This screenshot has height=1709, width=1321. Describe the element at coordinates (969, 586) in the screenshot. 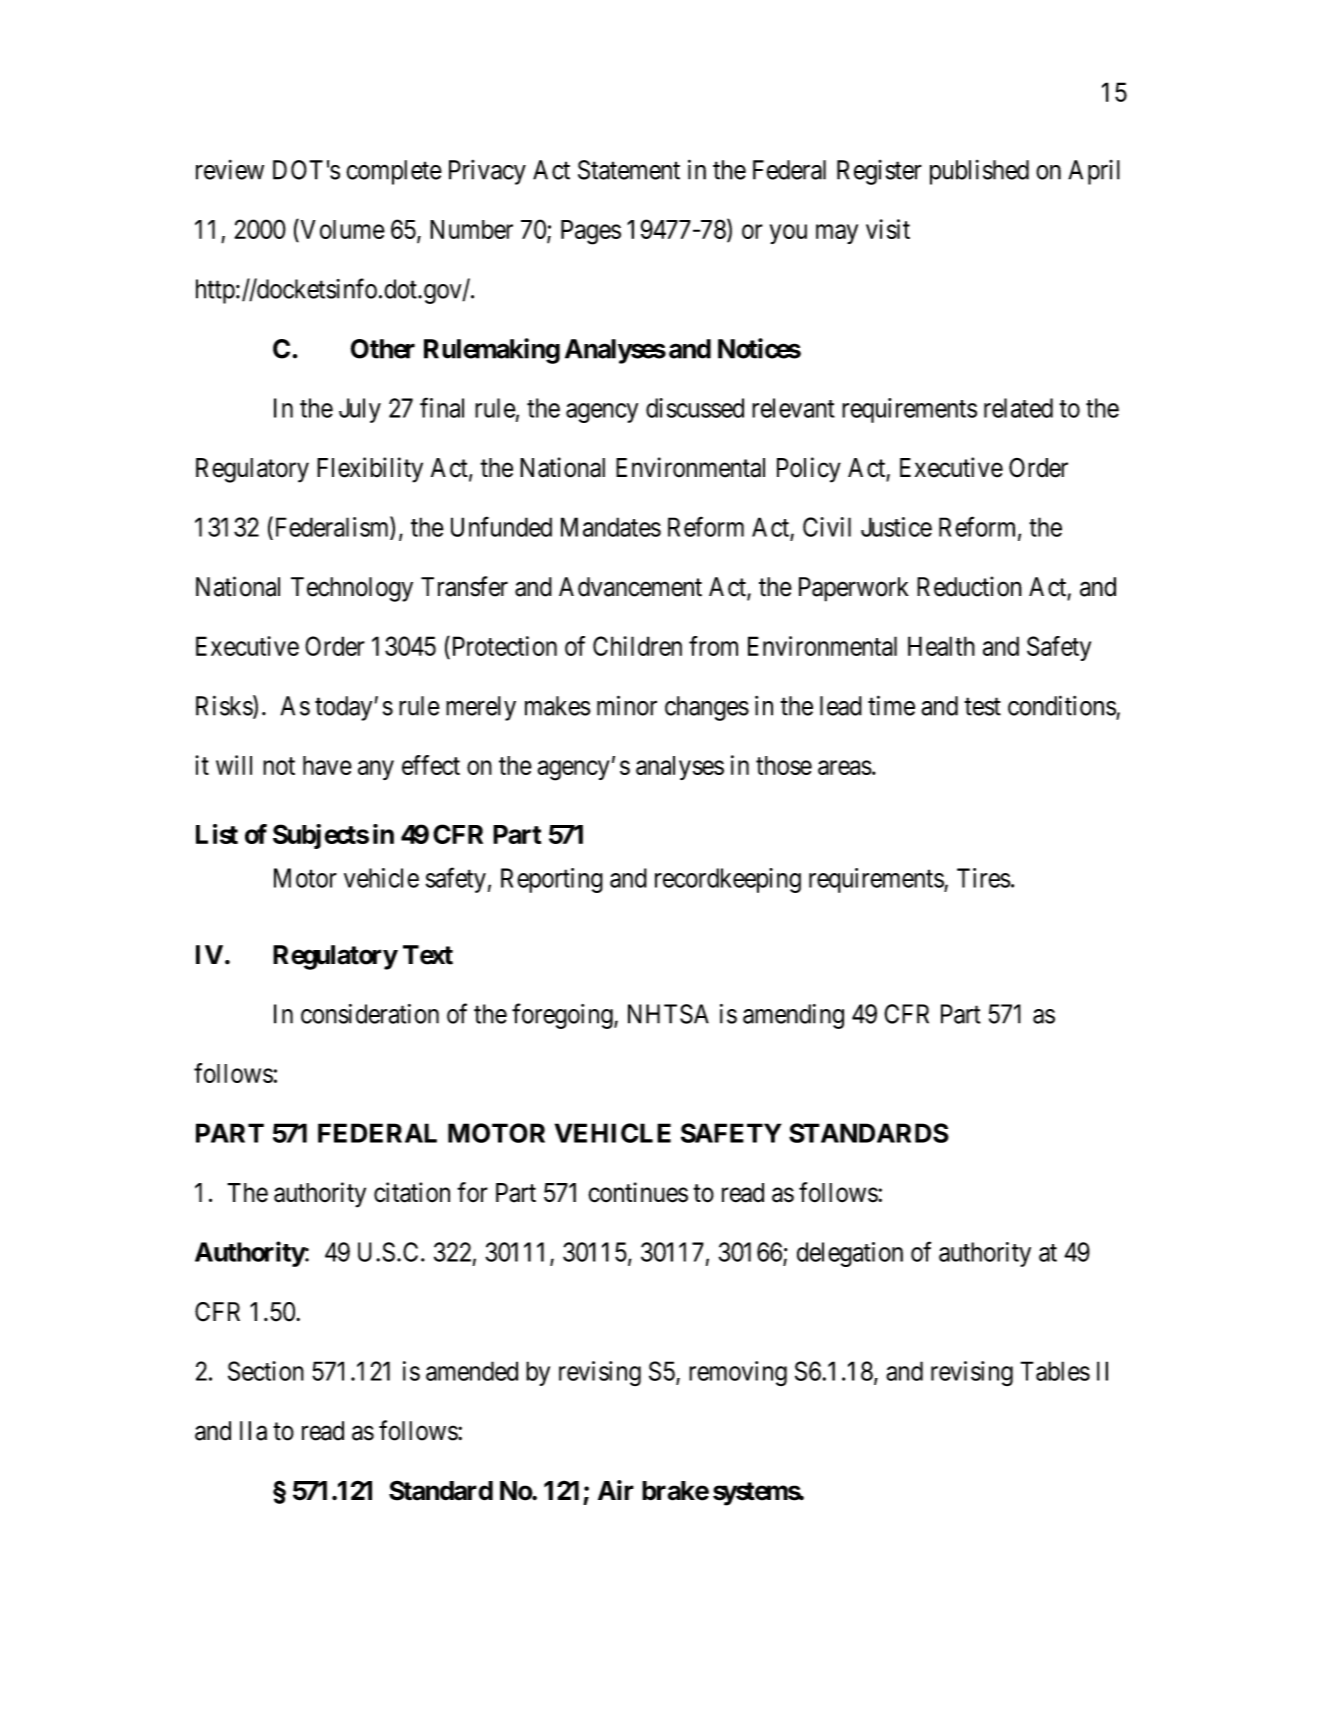

I see `Reduction` at that location.
